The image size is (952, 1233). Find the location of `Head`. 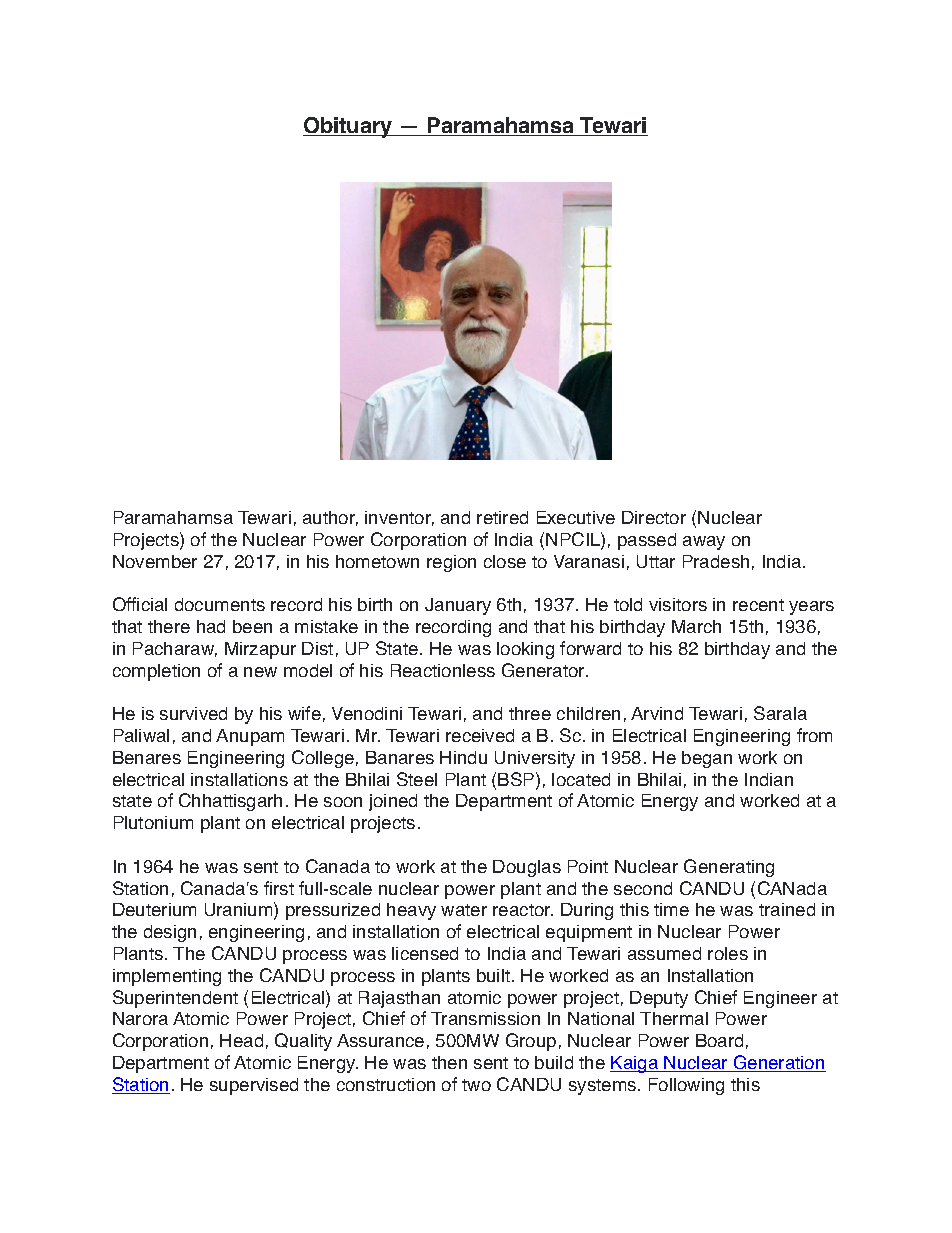

Head is located at coordinates (241, 1040).
